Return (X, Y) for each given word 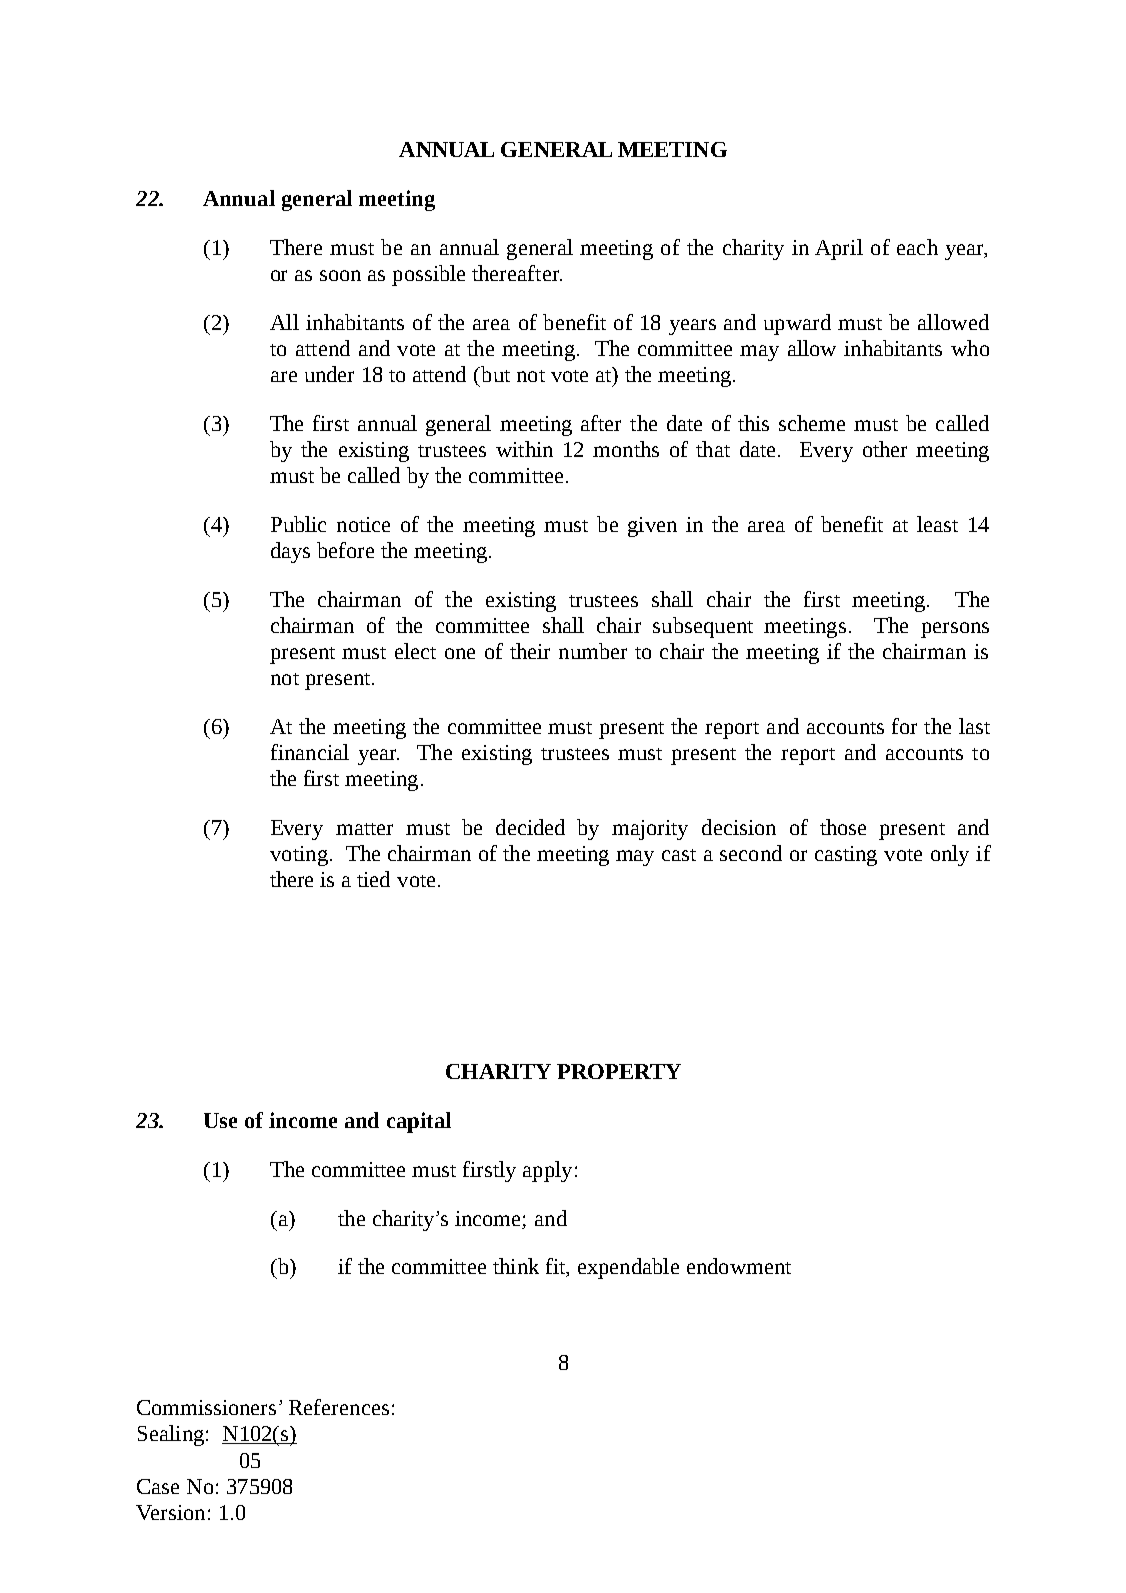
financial (310, 752)
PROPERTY (619, 1071)
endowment (739, 1266)
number (593, 651)
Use (220, 1120)
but (494, 374)
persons (955, 630)
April (839, 249)
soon (340, 275)
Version (170, 1512)
